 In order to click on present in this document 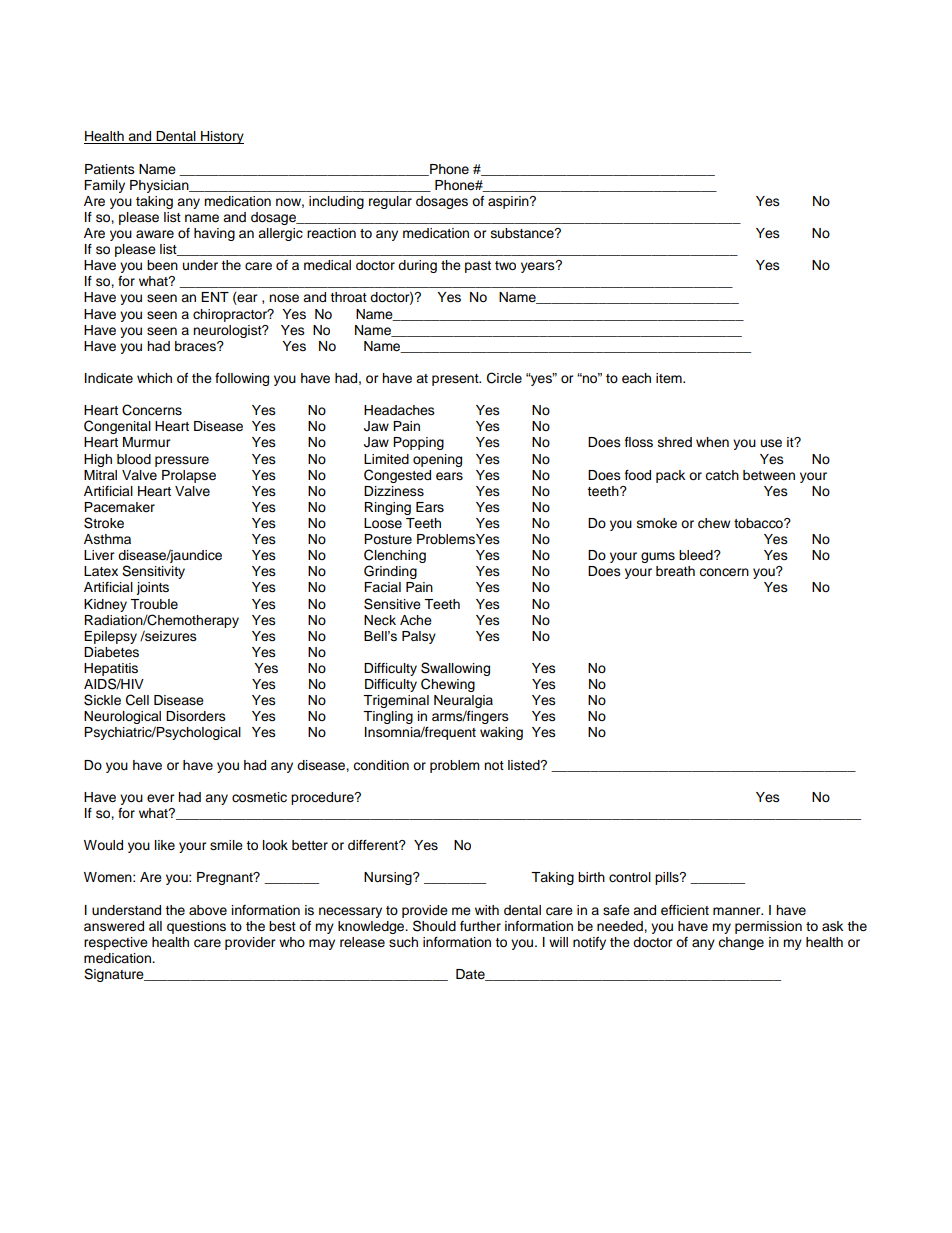, I will do `click(456, 380)`.
